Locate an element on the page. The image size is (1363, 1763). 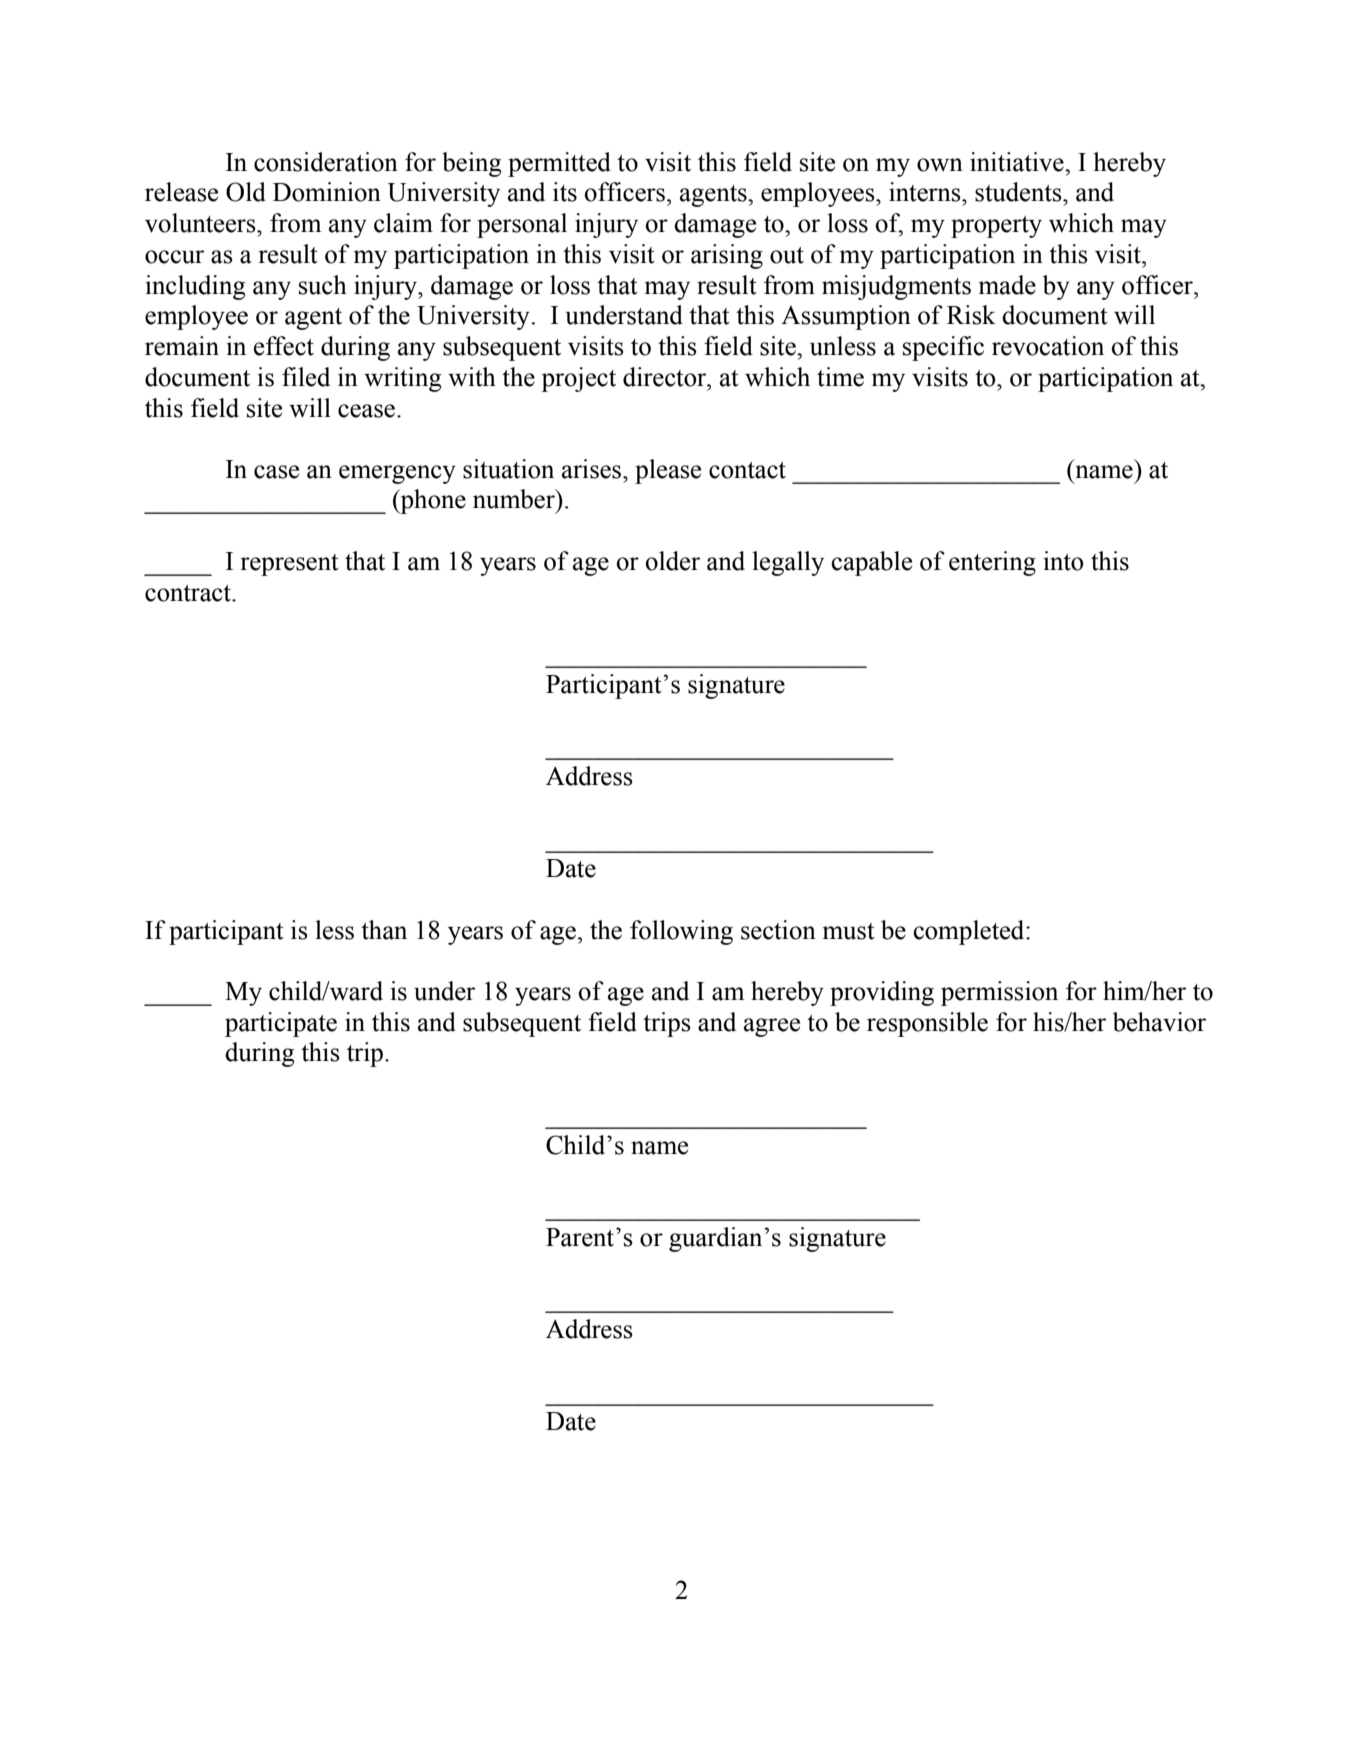
into is located at coordinates (1063, 561).
